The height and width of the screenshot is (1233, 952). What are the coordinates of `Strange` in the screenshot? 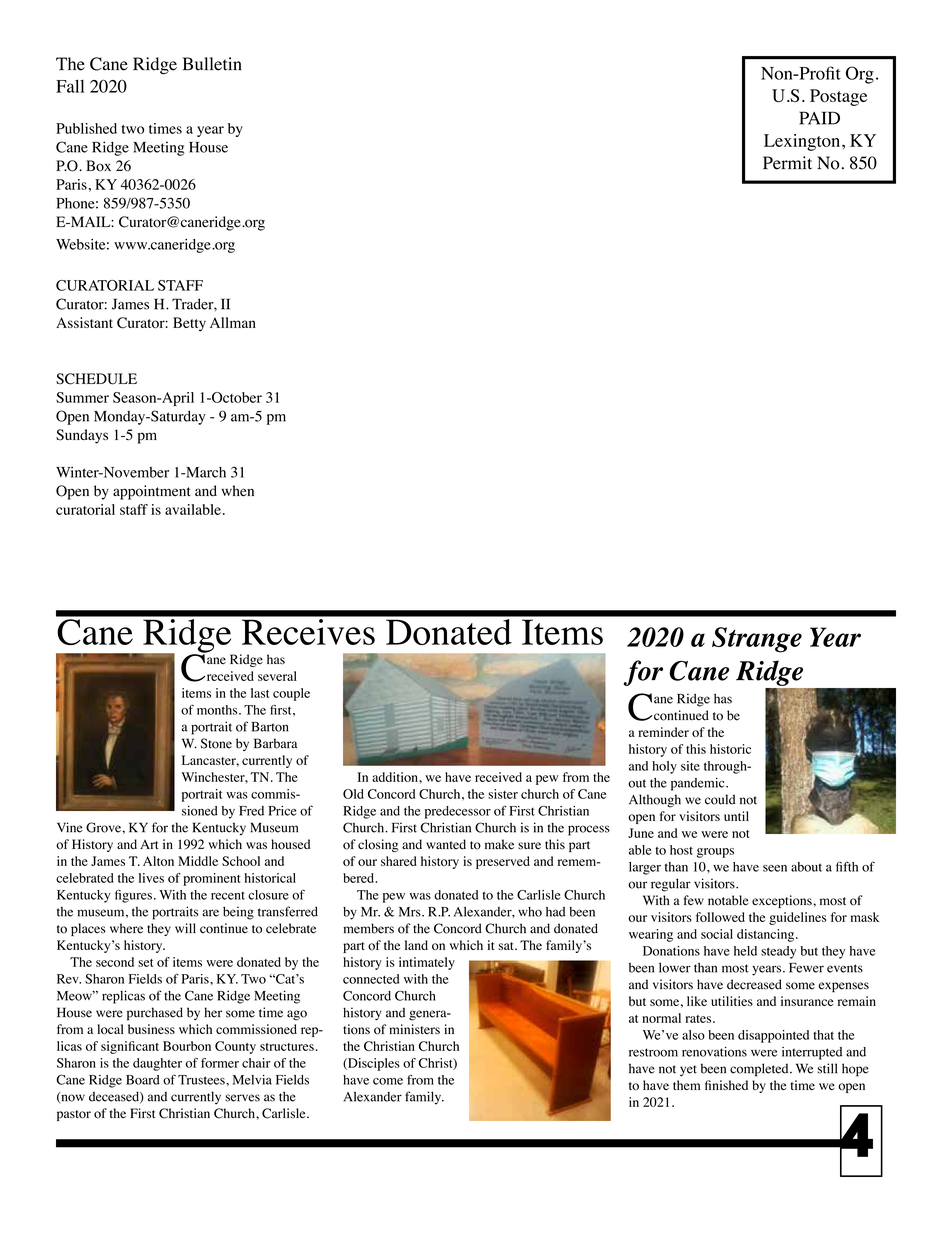 It's located at (757, 640).
